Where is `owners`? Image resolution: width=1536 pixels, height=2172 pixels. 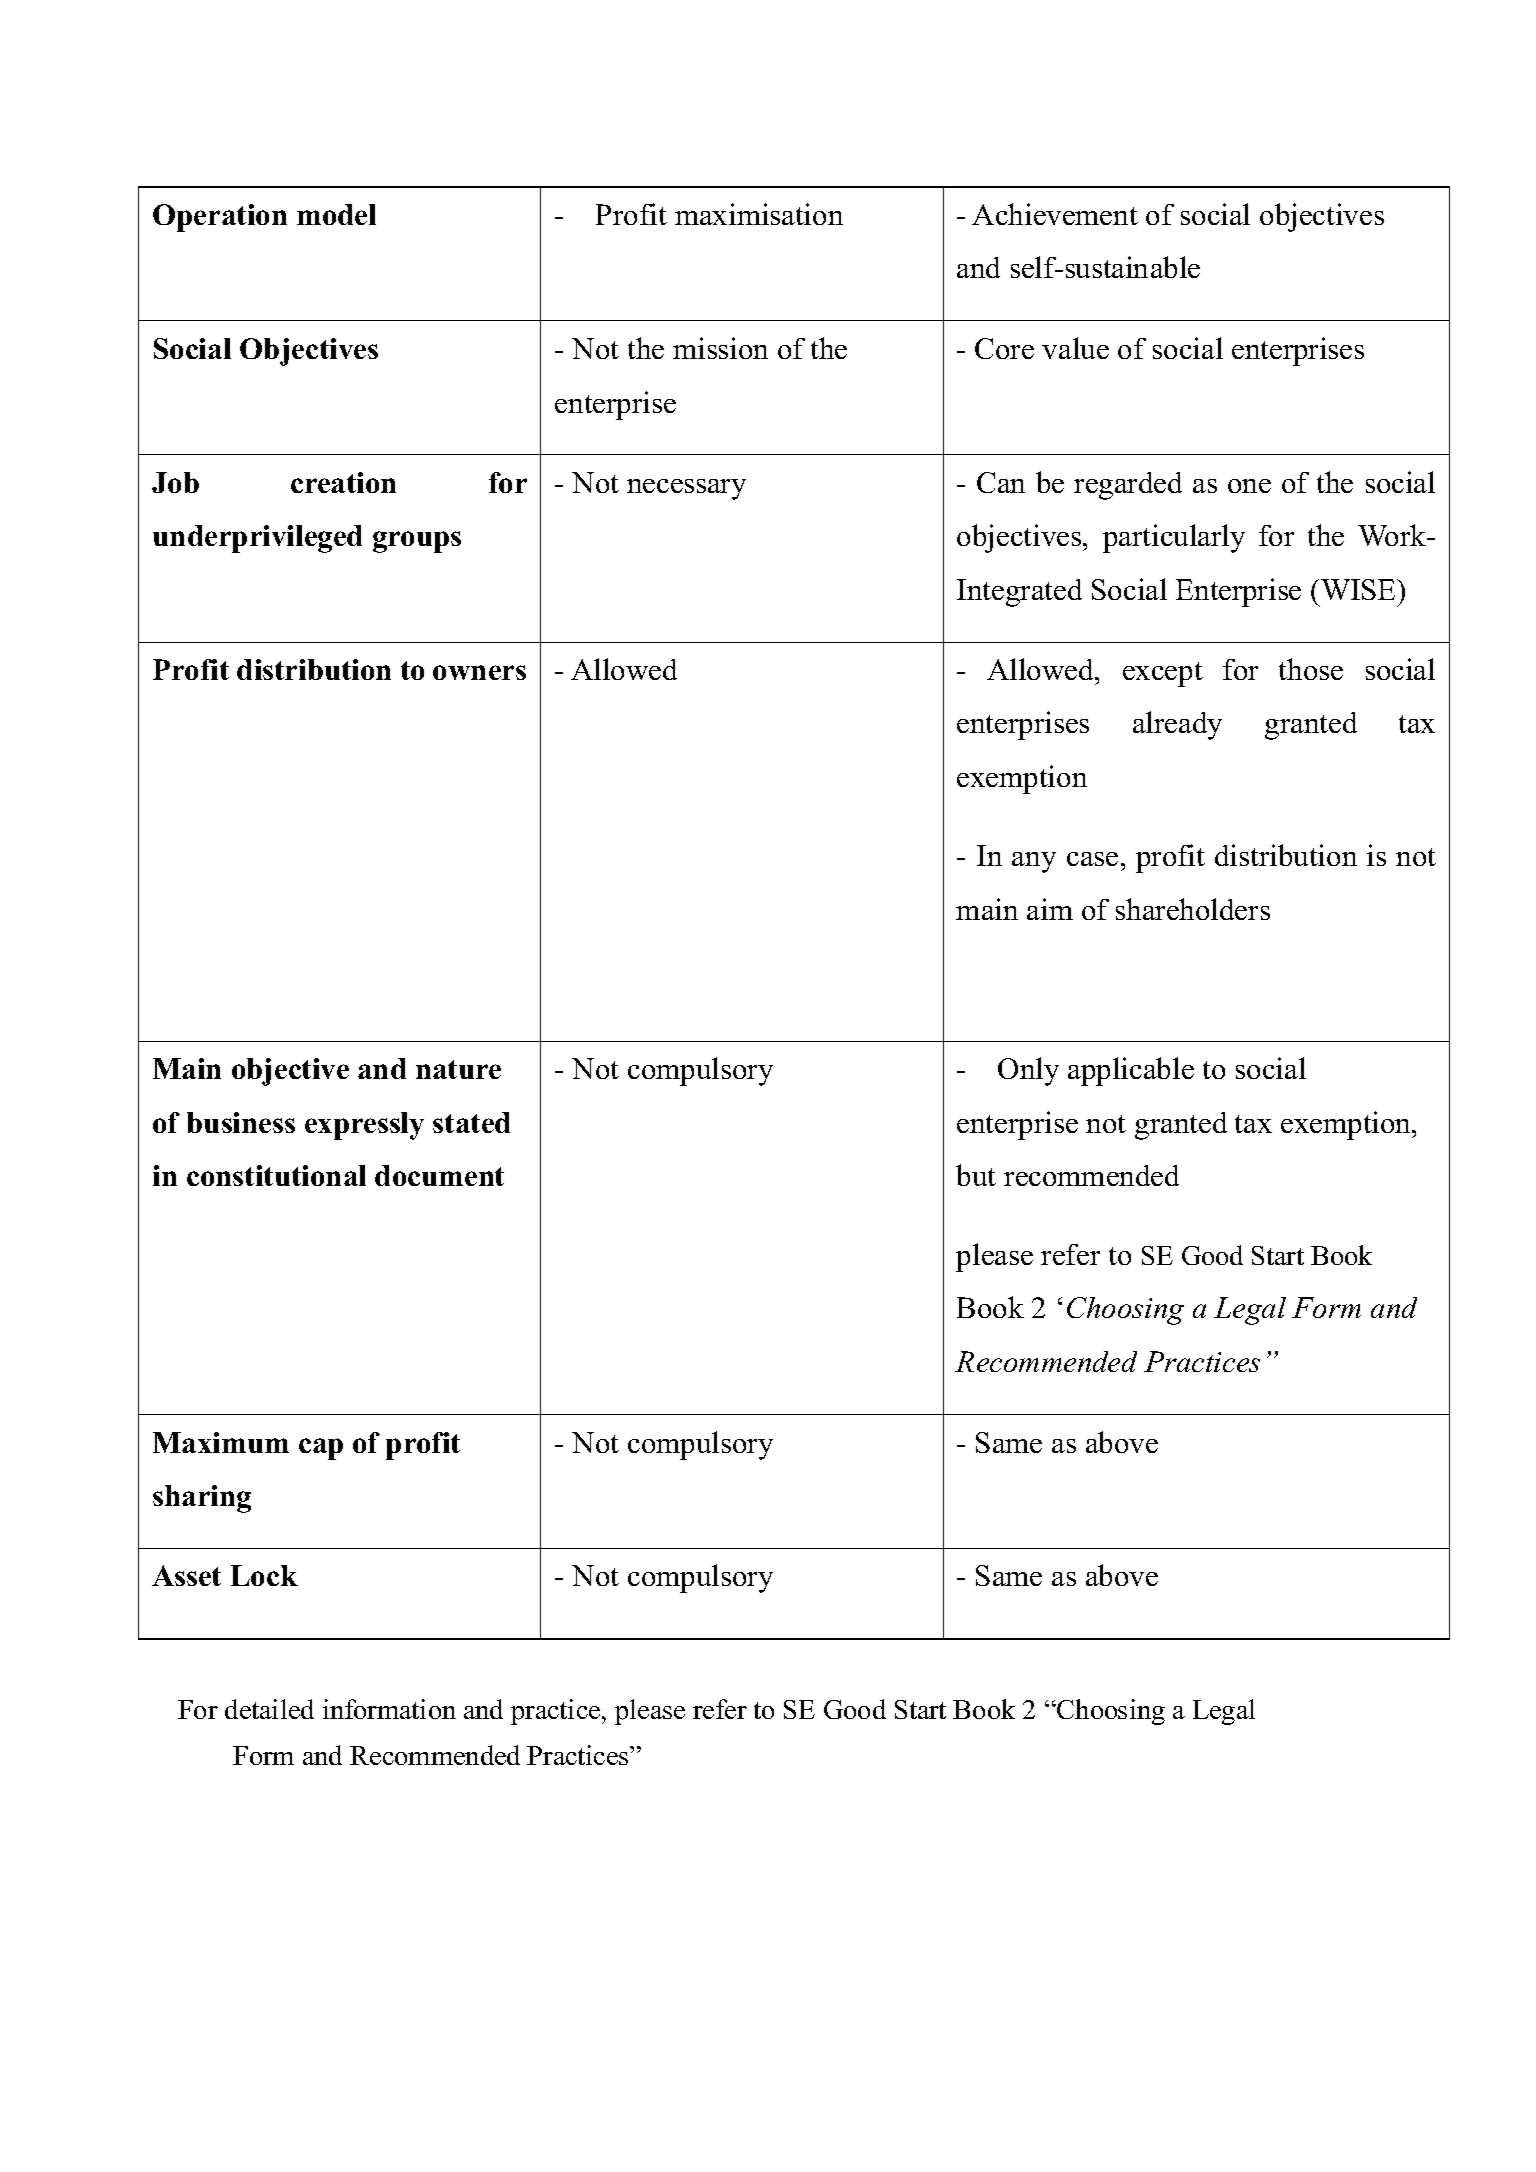 owners is located at coordinates (479, 672).
